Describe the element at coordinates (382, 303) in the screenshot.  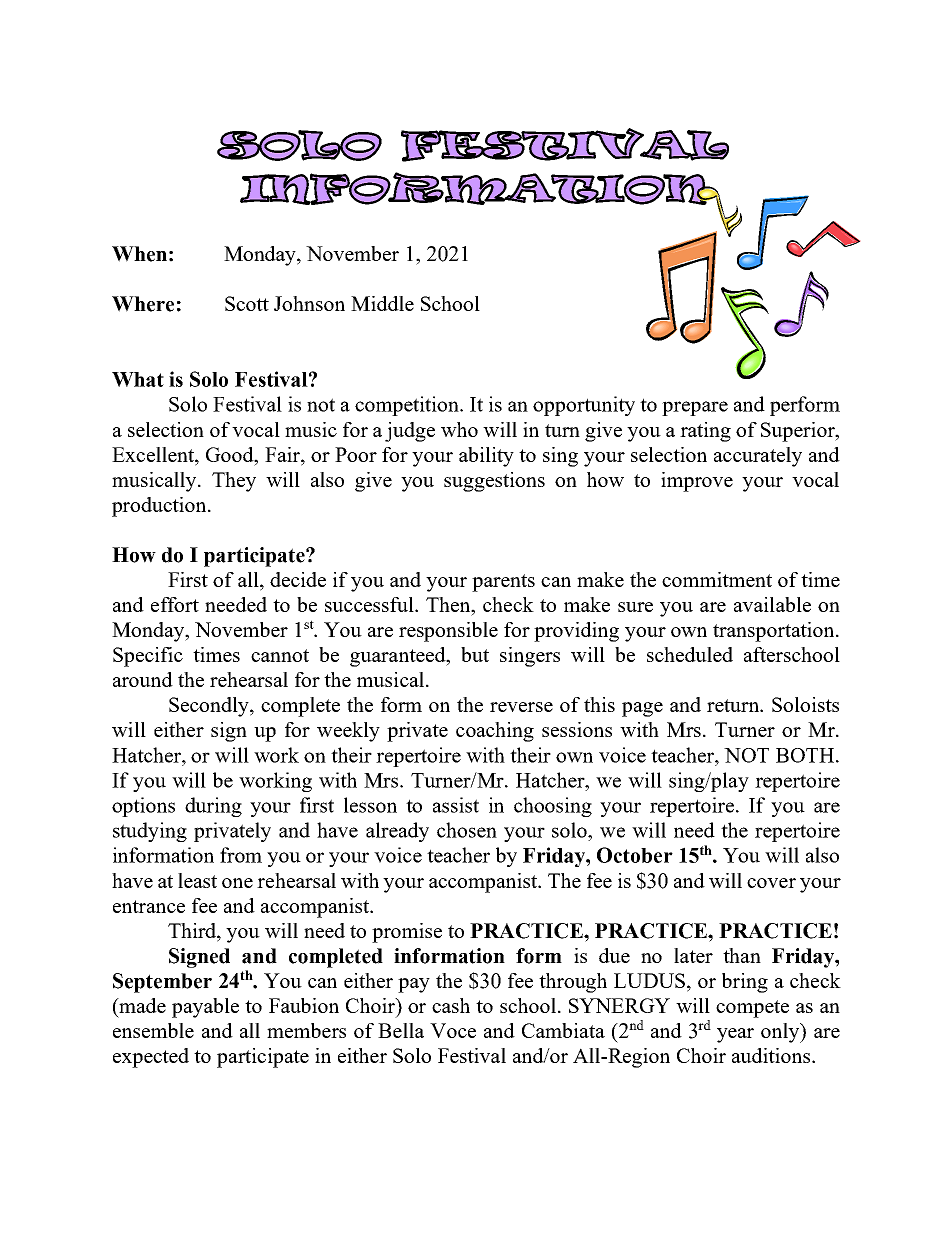
I see `Middle` at that location.
